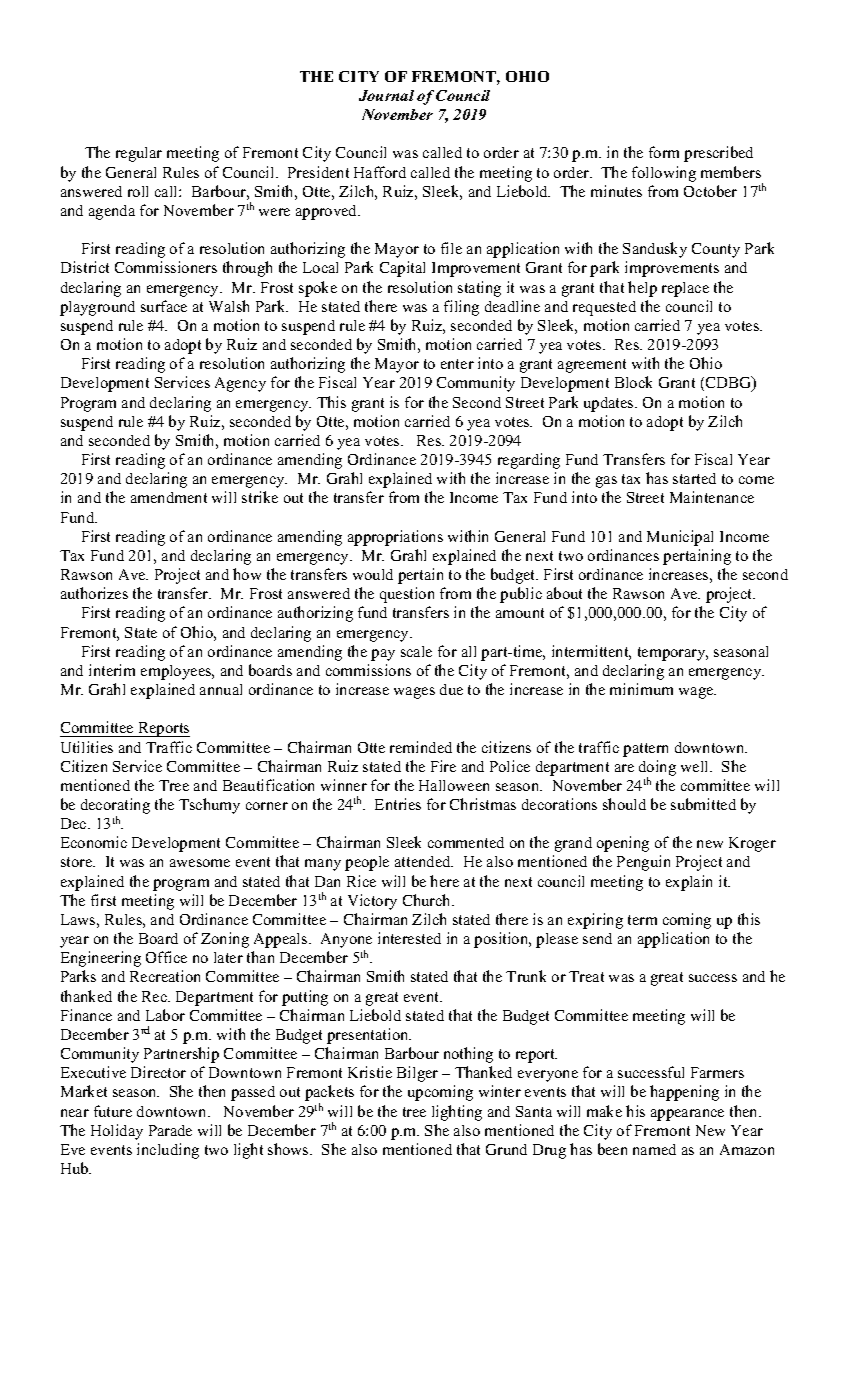  Describe the element at coordinates (641, 689) in the page. I see `minimum` at that location.
